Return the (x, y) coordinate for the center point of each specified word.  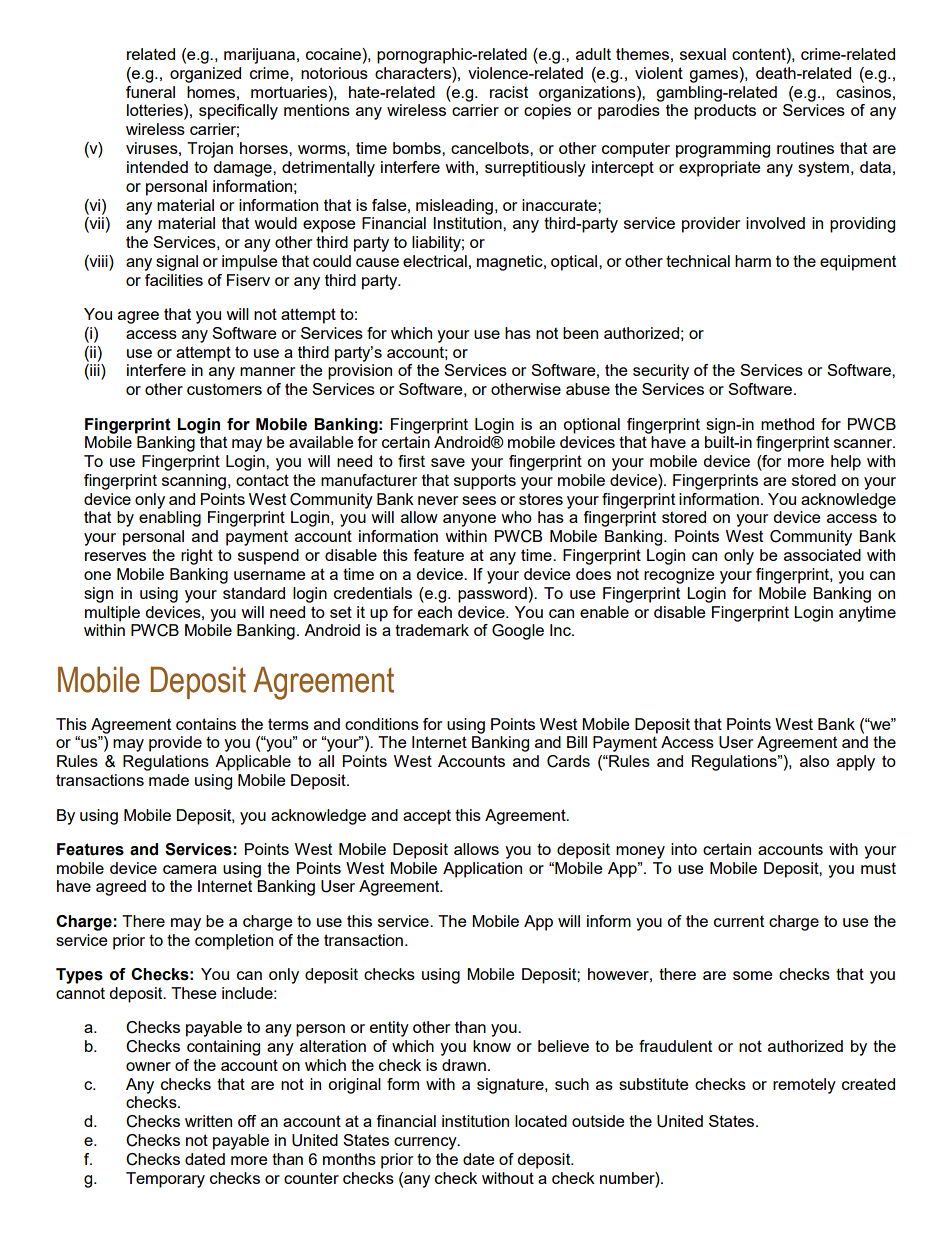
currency (426, 1143)
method (787, 424)
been (580, 333)
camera (190, 869)
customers (224, 389)
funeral (150, 92)
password (492, 595)
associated (822, 555)
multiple (112, 614)
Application (482, 870)
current (739, 921)
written (208, 1121)
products (725, 112)
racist (509, 92)
